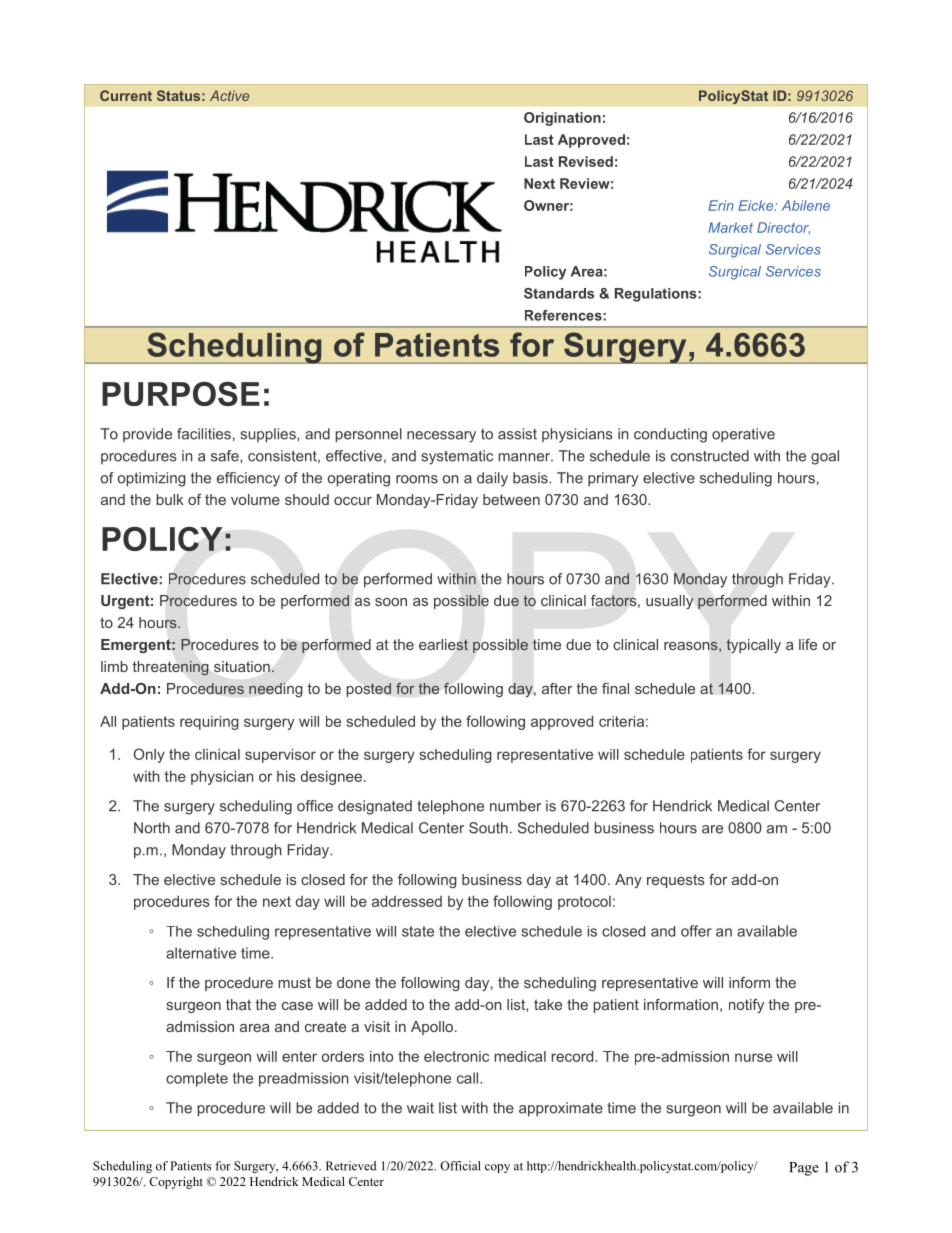 This document has height=1233, width=952. What do you see at coordinates (562, 119) in the document?
I see `Origination` at bounding box center [562, 119].
